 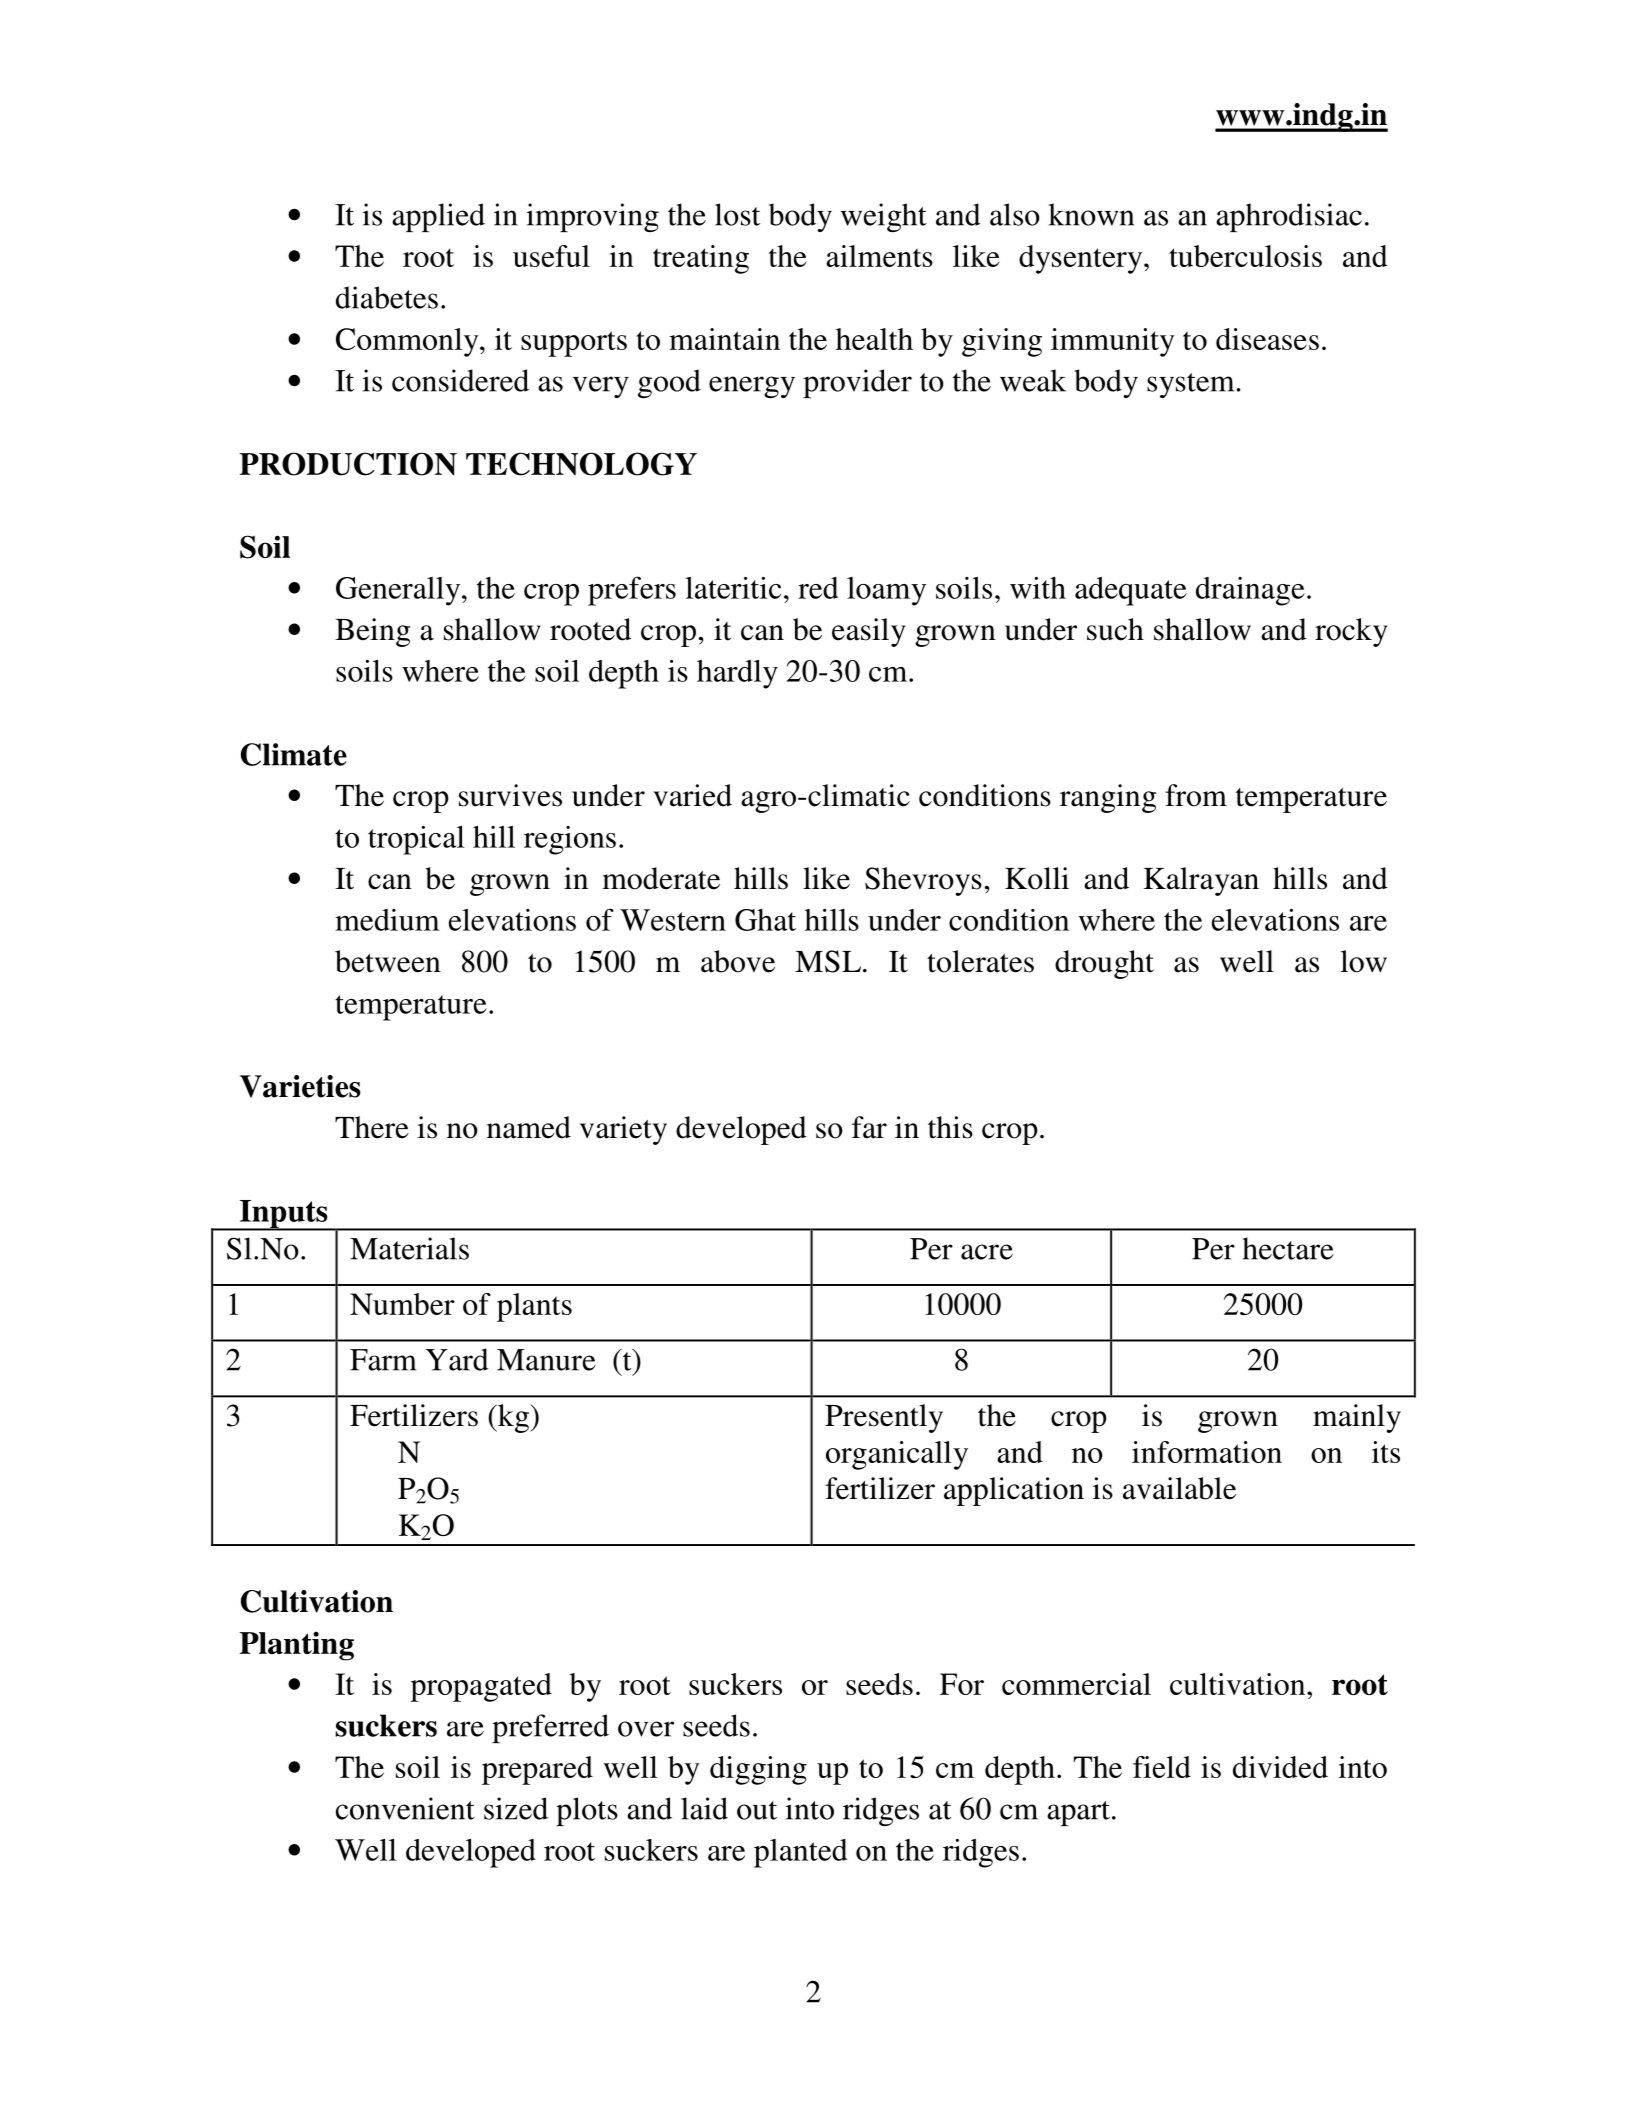 What do you see at coordinates (387, 297) in the document?
I see `diabetes` at bounding box center [387, 297].
